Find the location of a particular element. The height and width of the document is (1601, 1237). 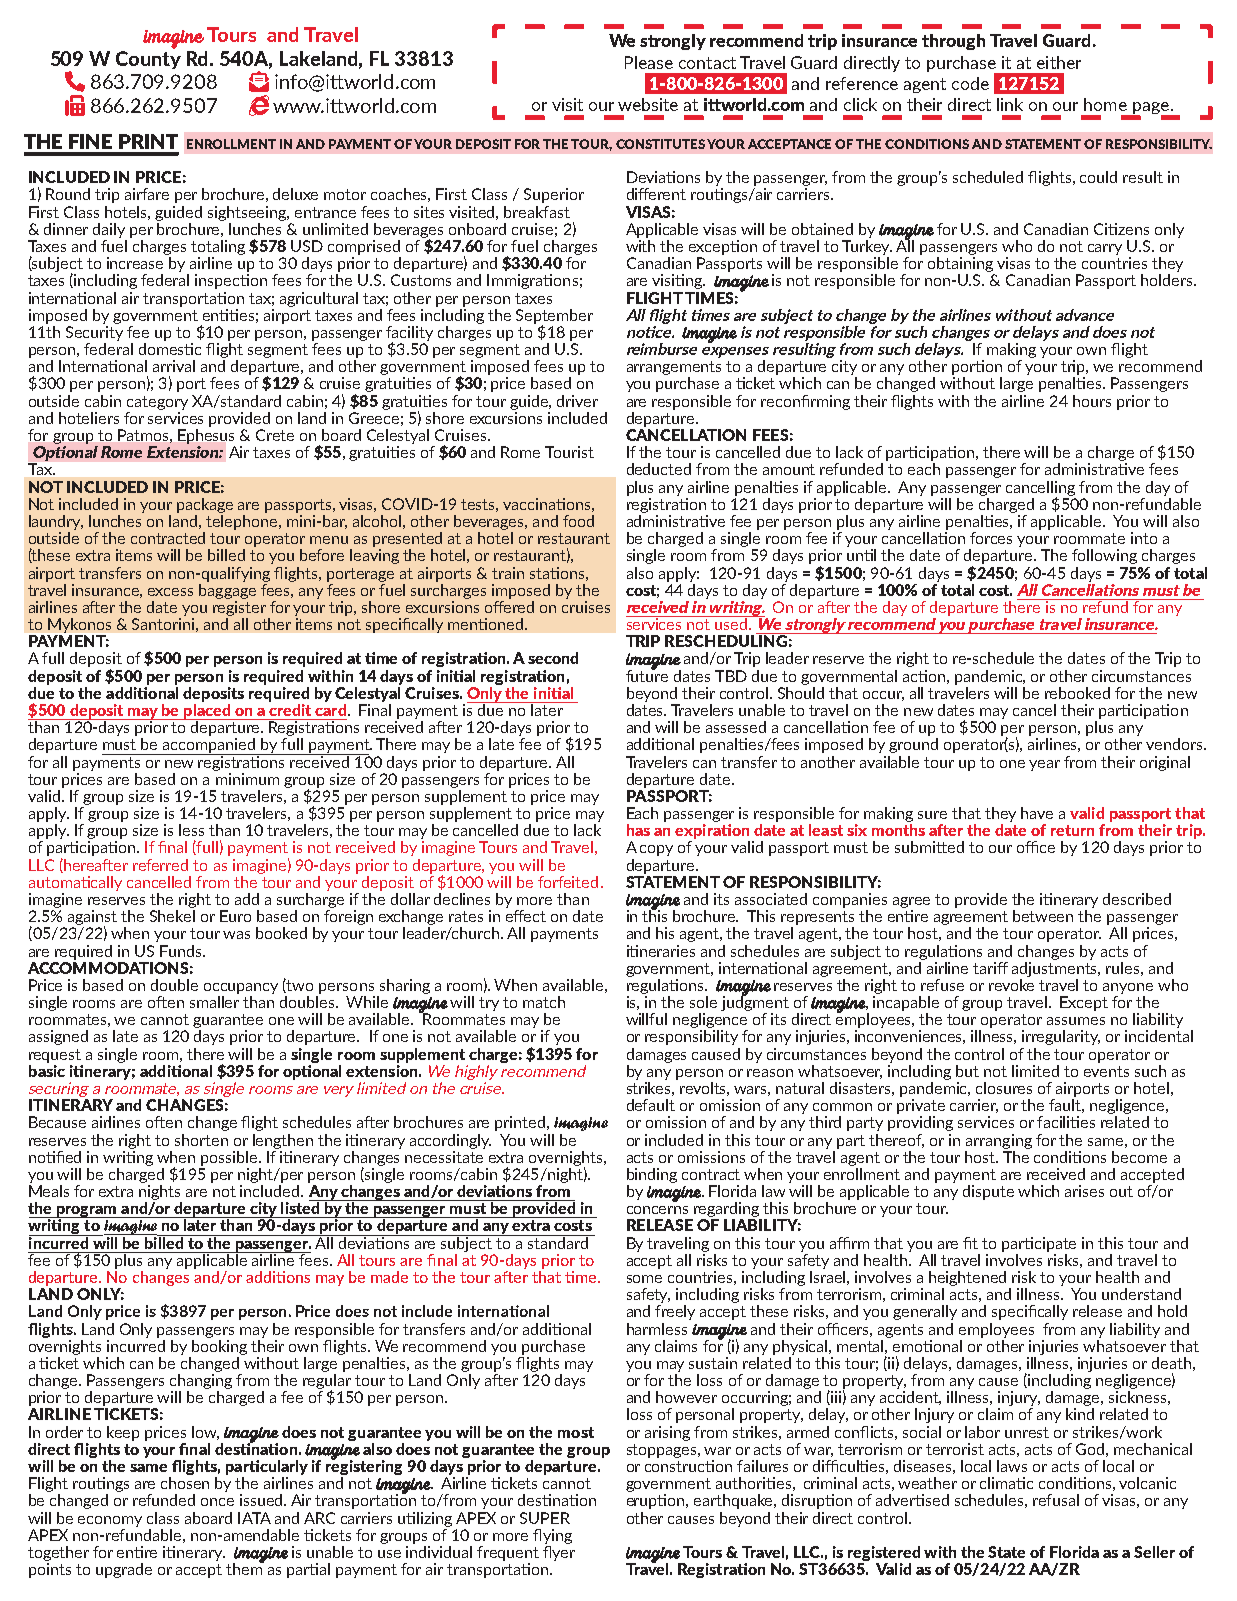

smaller is located at coordinates (214, 1000).
